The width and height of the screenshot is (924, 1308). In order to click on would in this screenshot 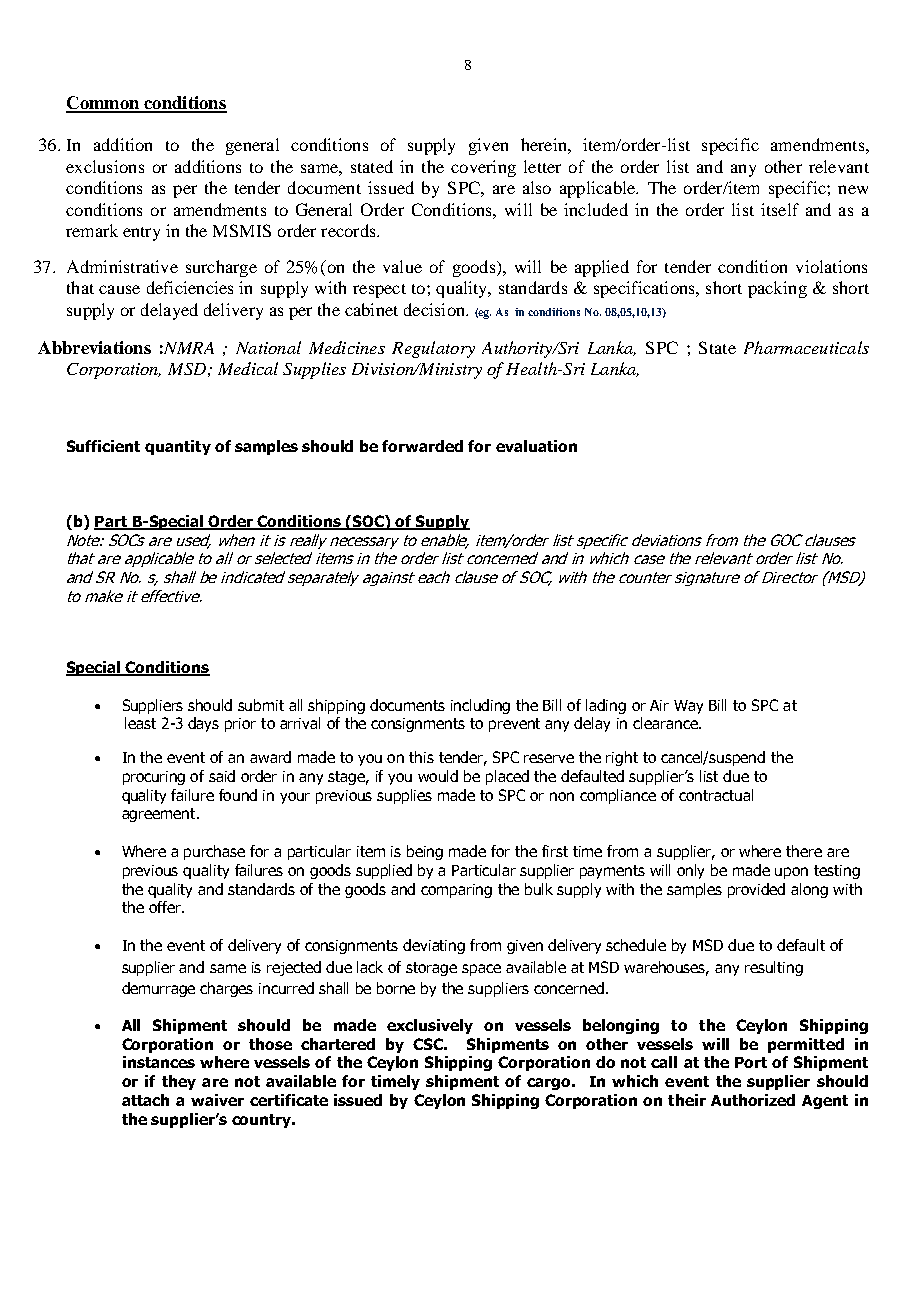, I will do `click(438, 776)`.
